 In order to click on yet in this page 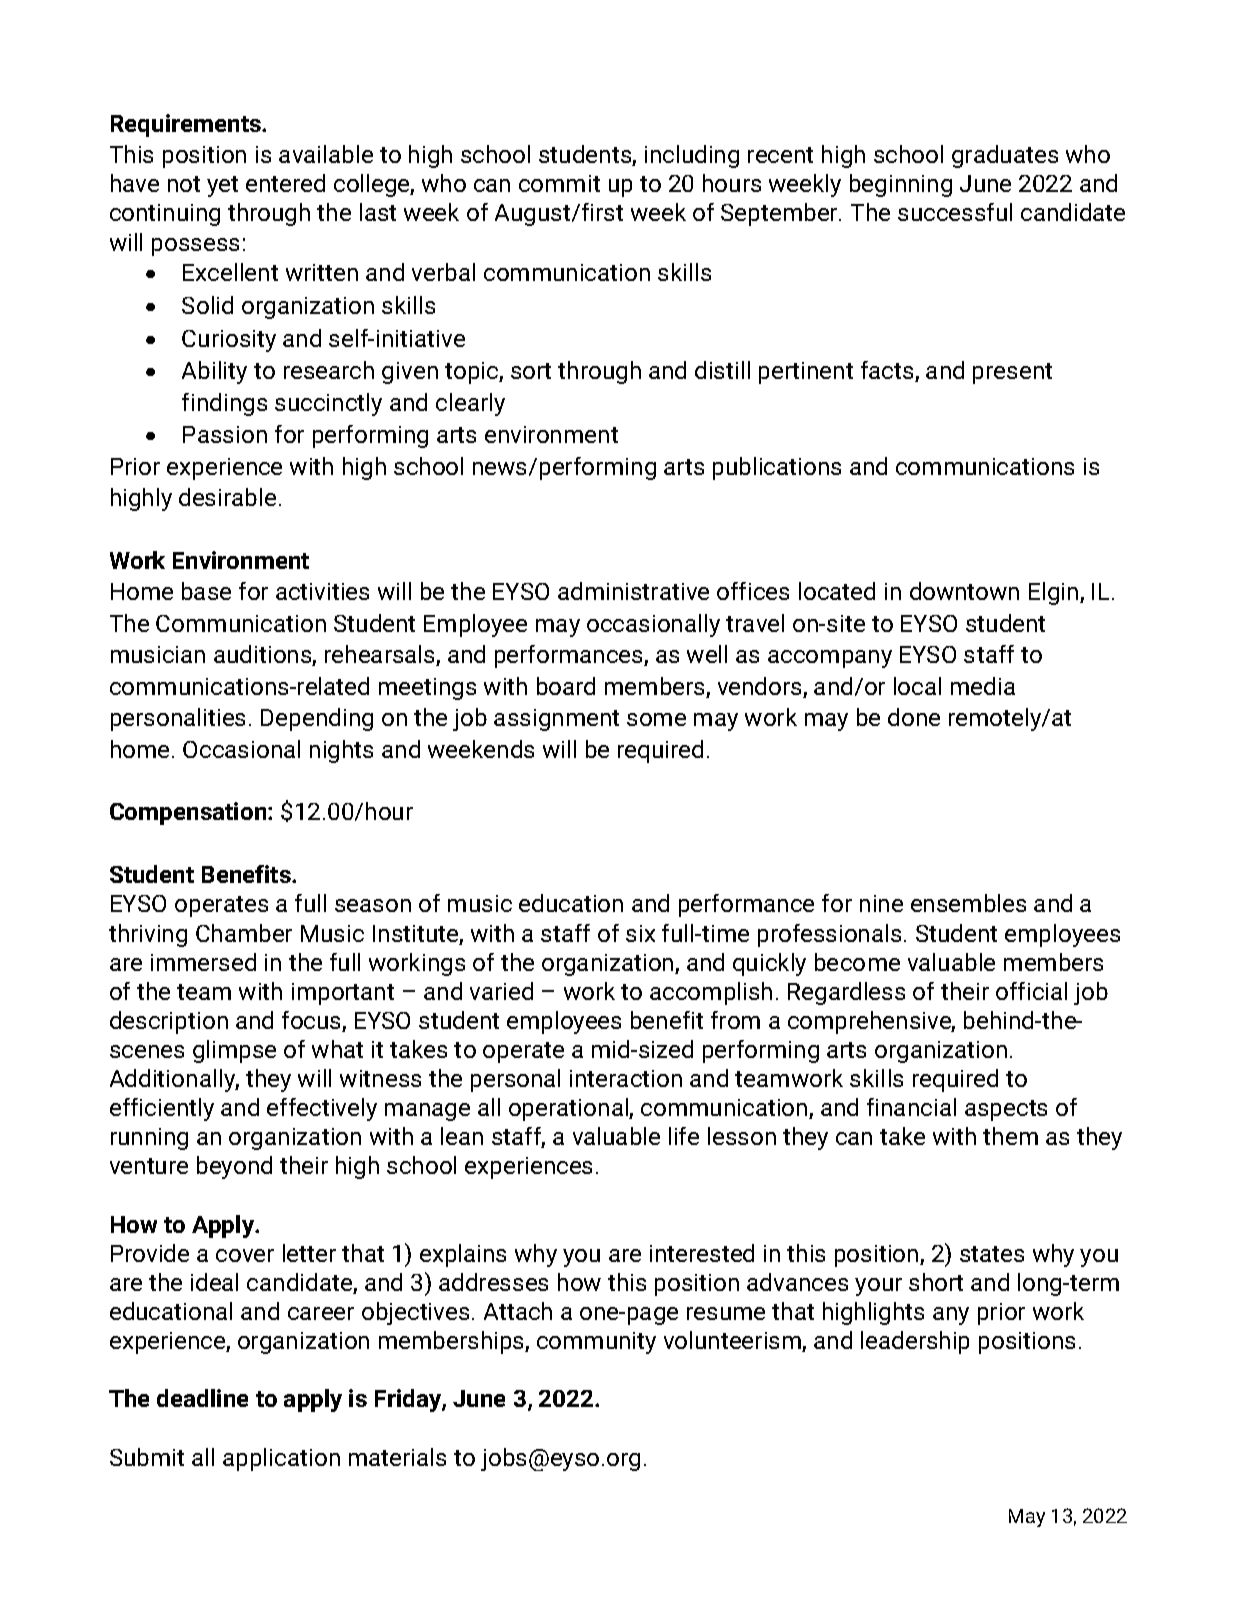, I will do `click(222, 186)`.
